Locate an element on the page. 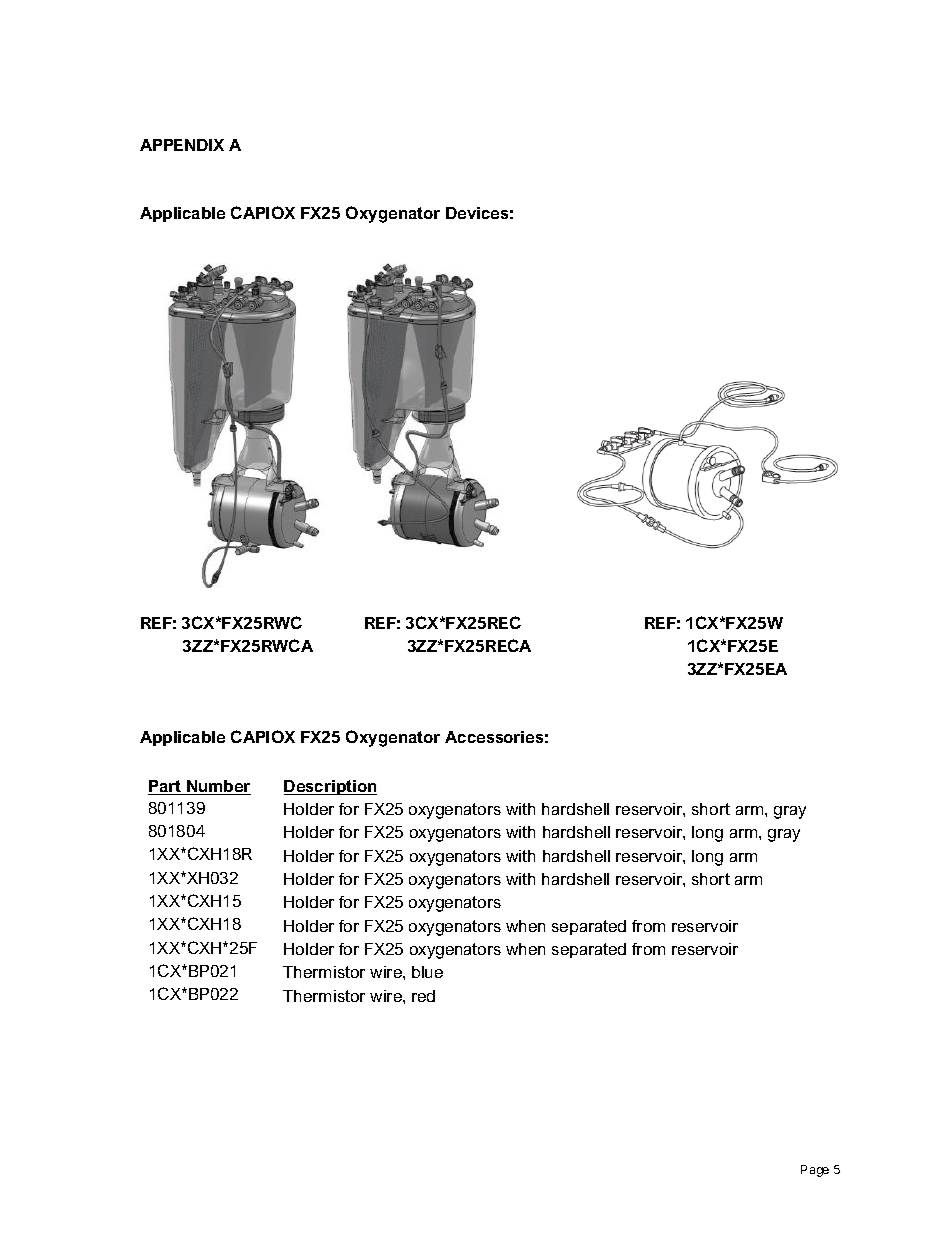  Number is located at coordinates (218, 787).
